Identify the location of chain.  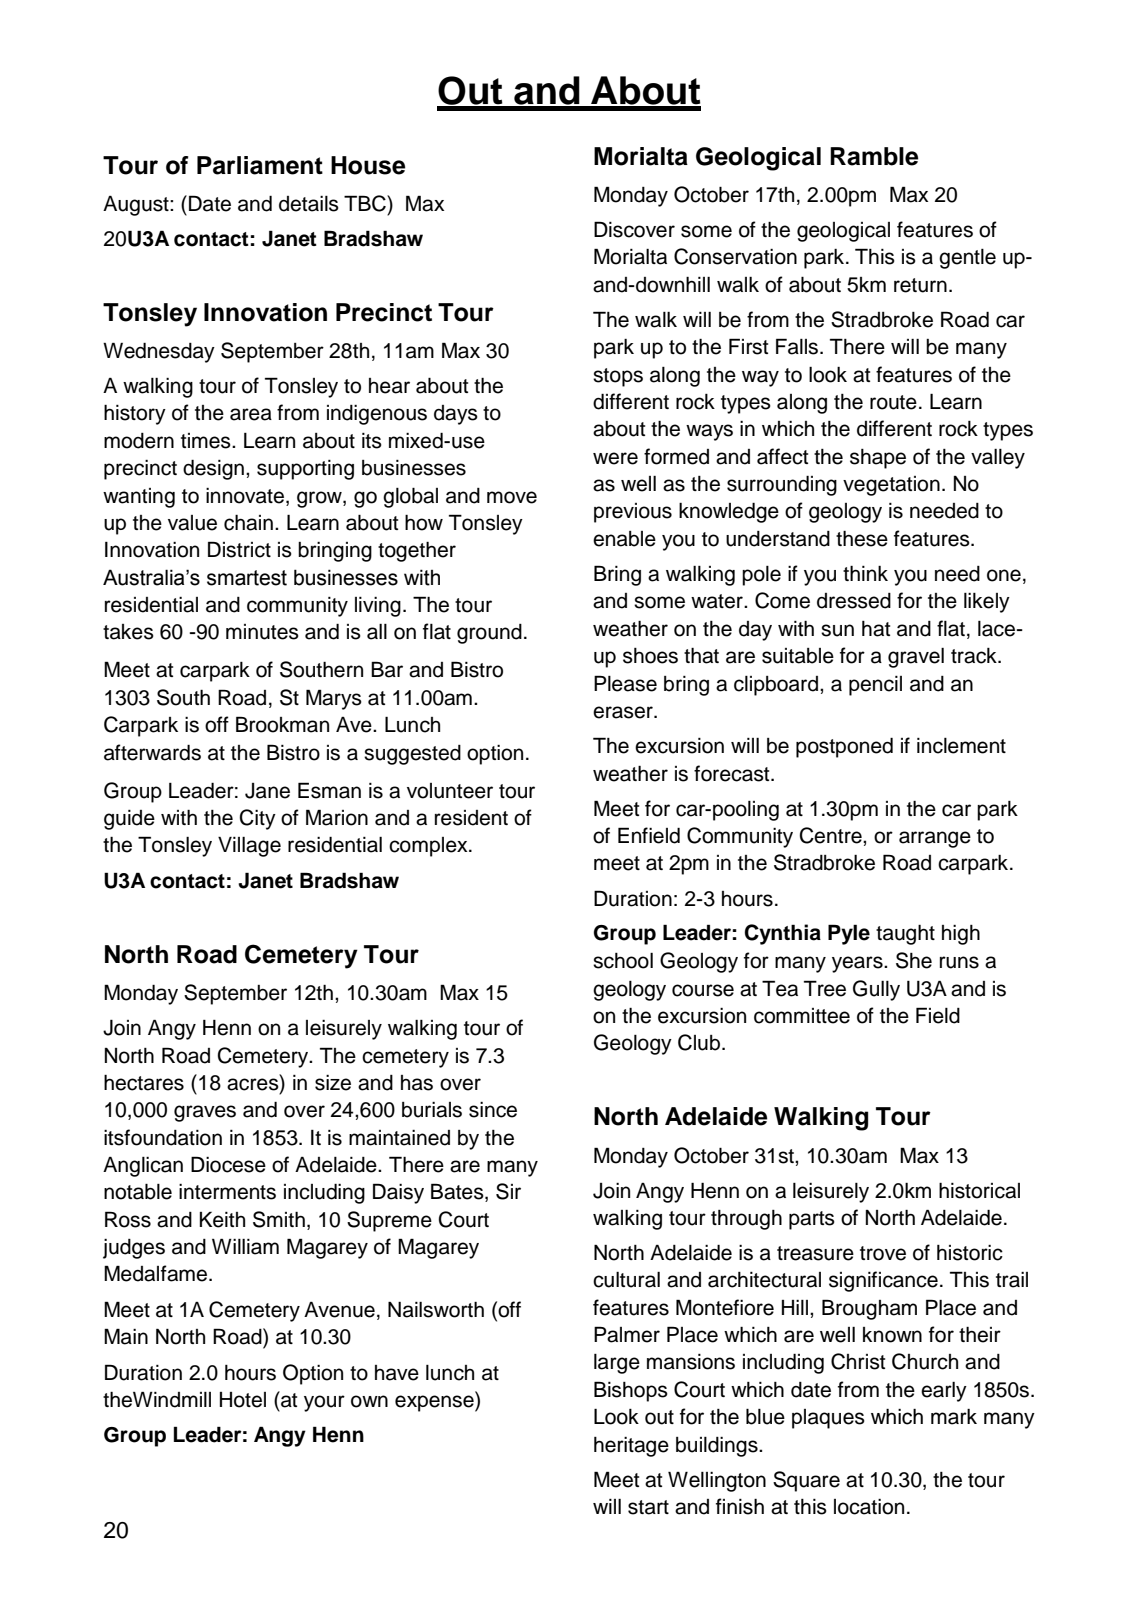
(248, 523).
